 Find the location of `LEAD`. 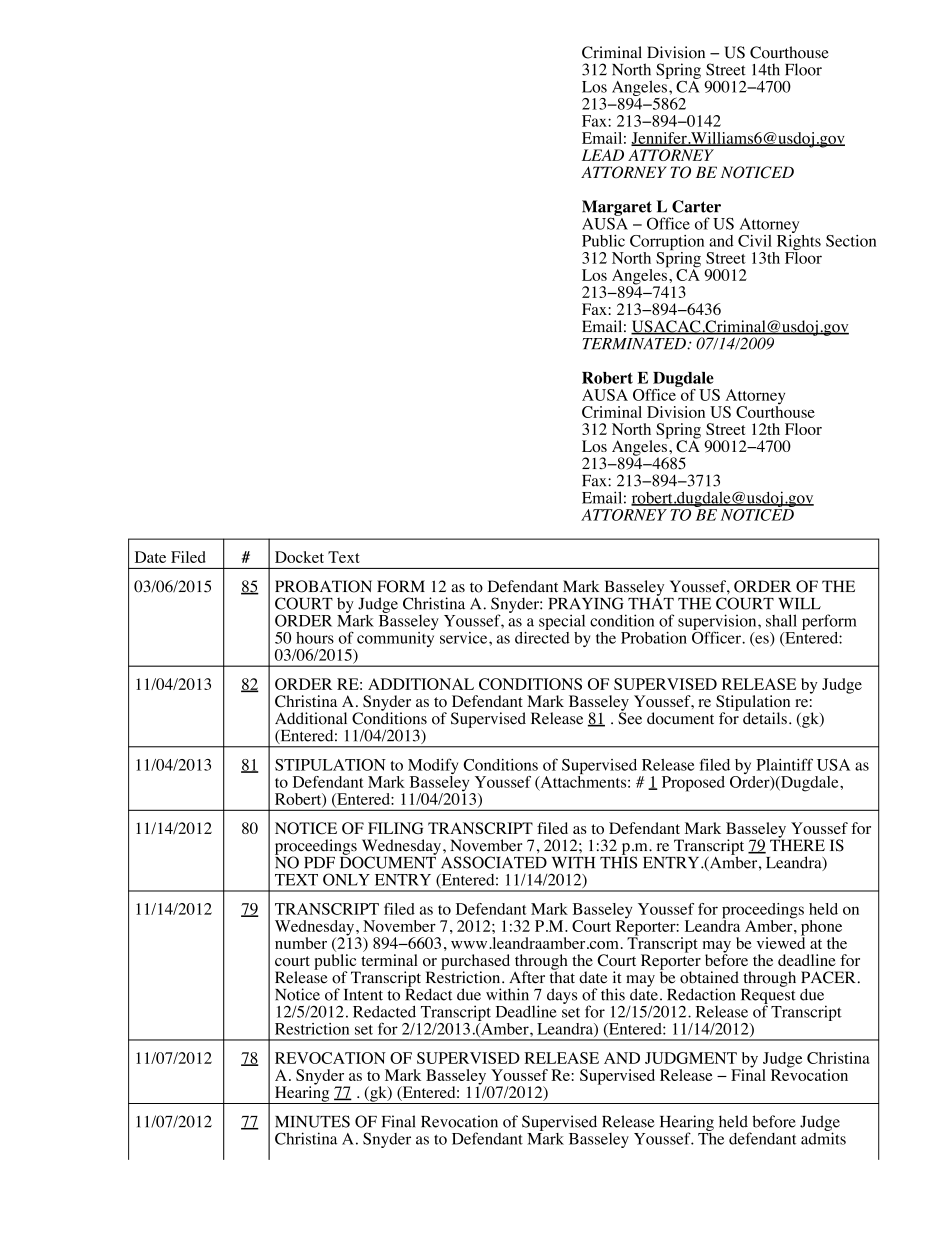

LEAD is located at coordinates (603, 155).
